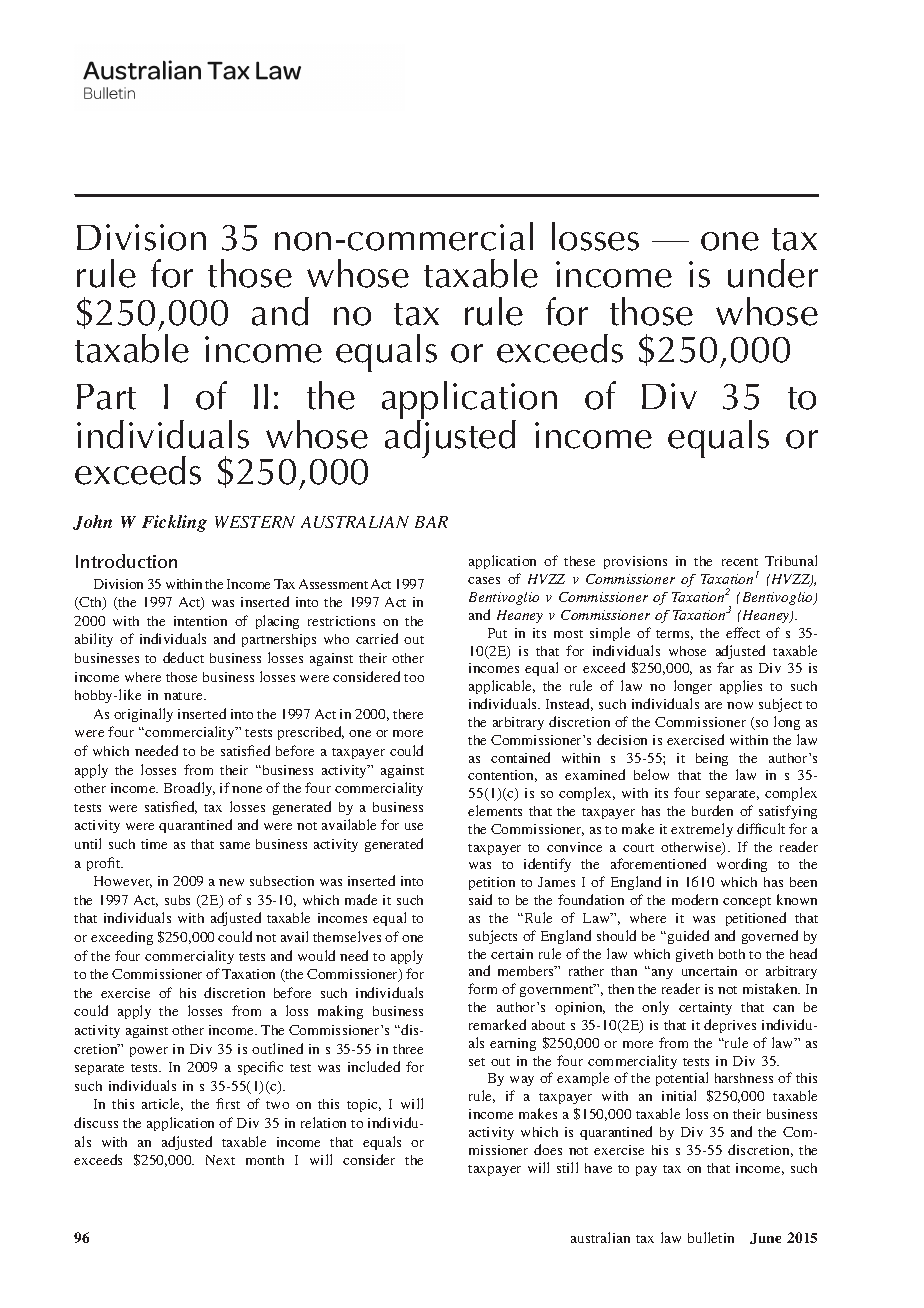 The height and width of the image is (1308, 924). Describe the element at coordinates (431, 522) in the image. I see `BAR` at that location.
